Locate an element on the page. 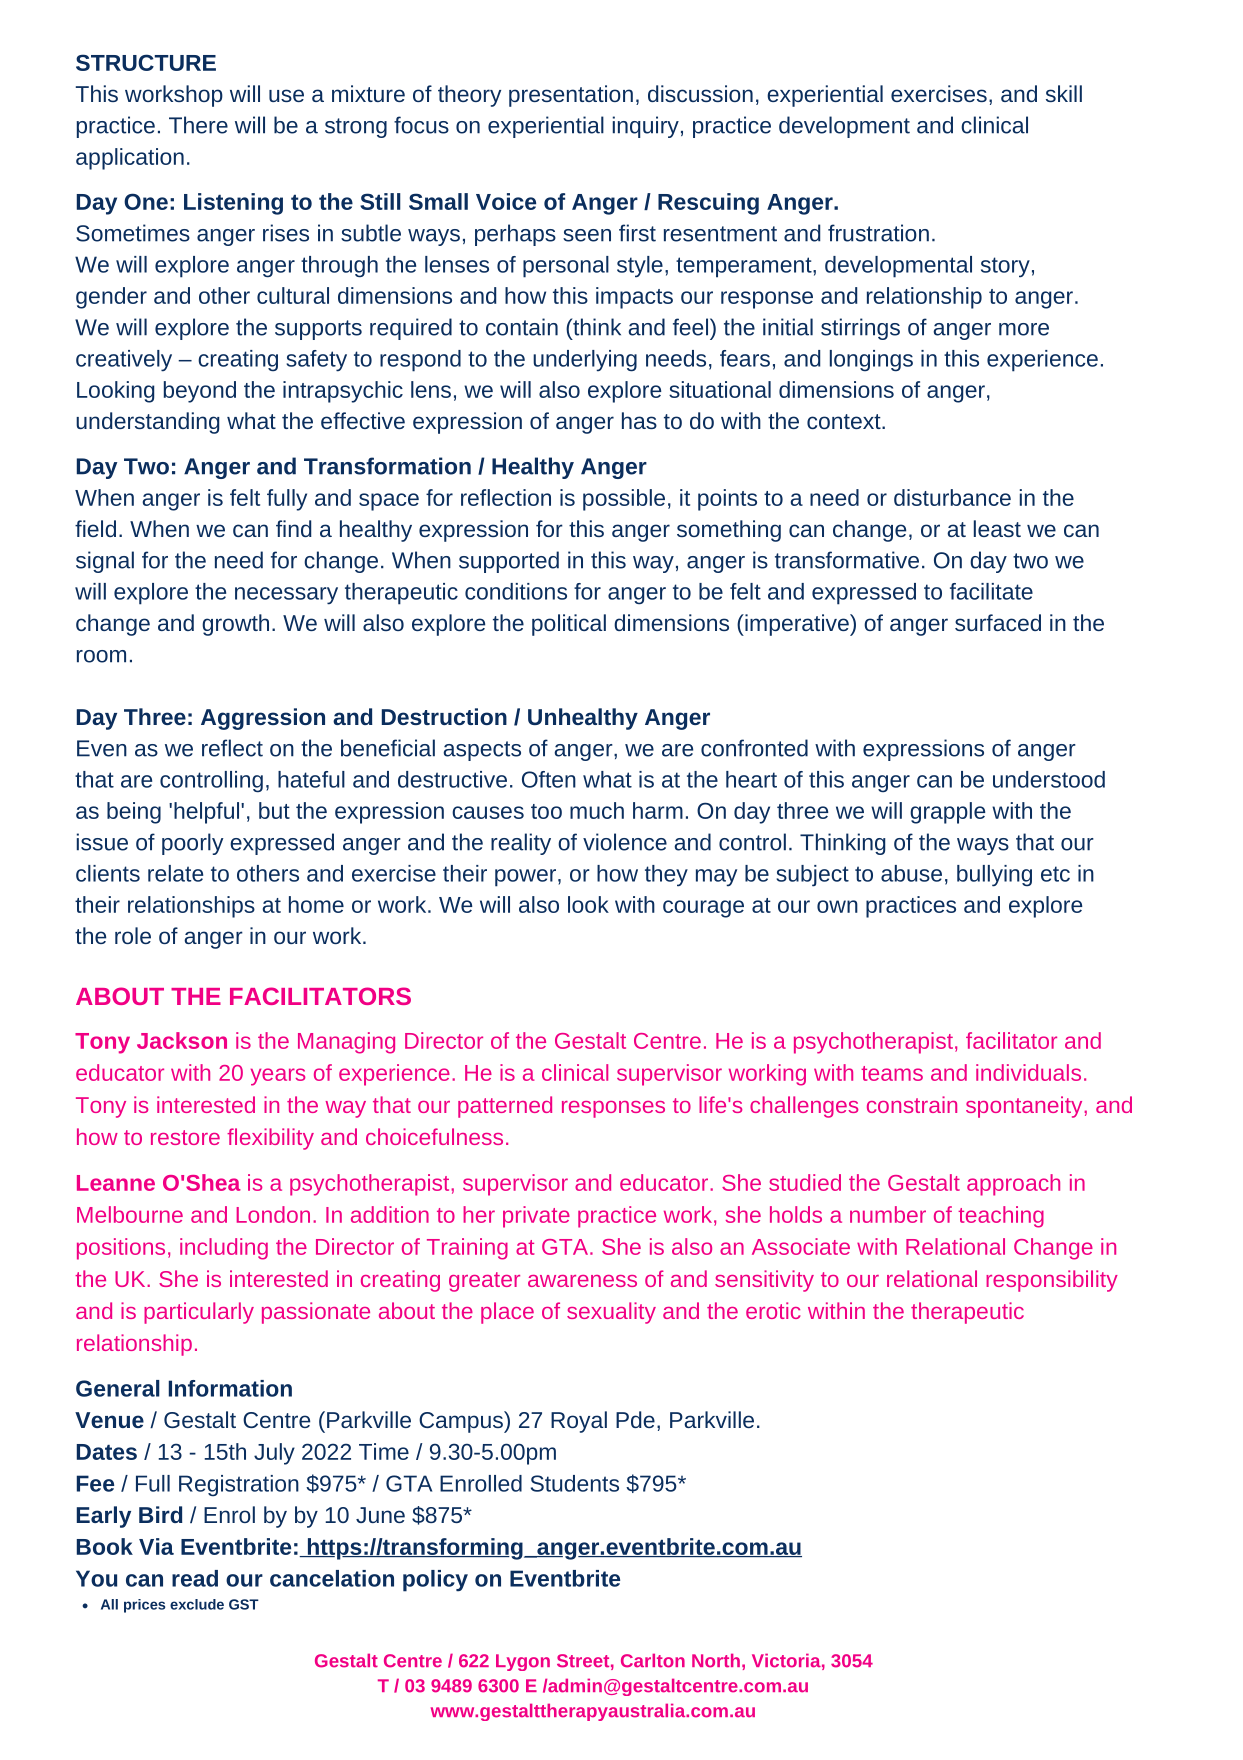  exclude is located at coordinates (197, 1604).
